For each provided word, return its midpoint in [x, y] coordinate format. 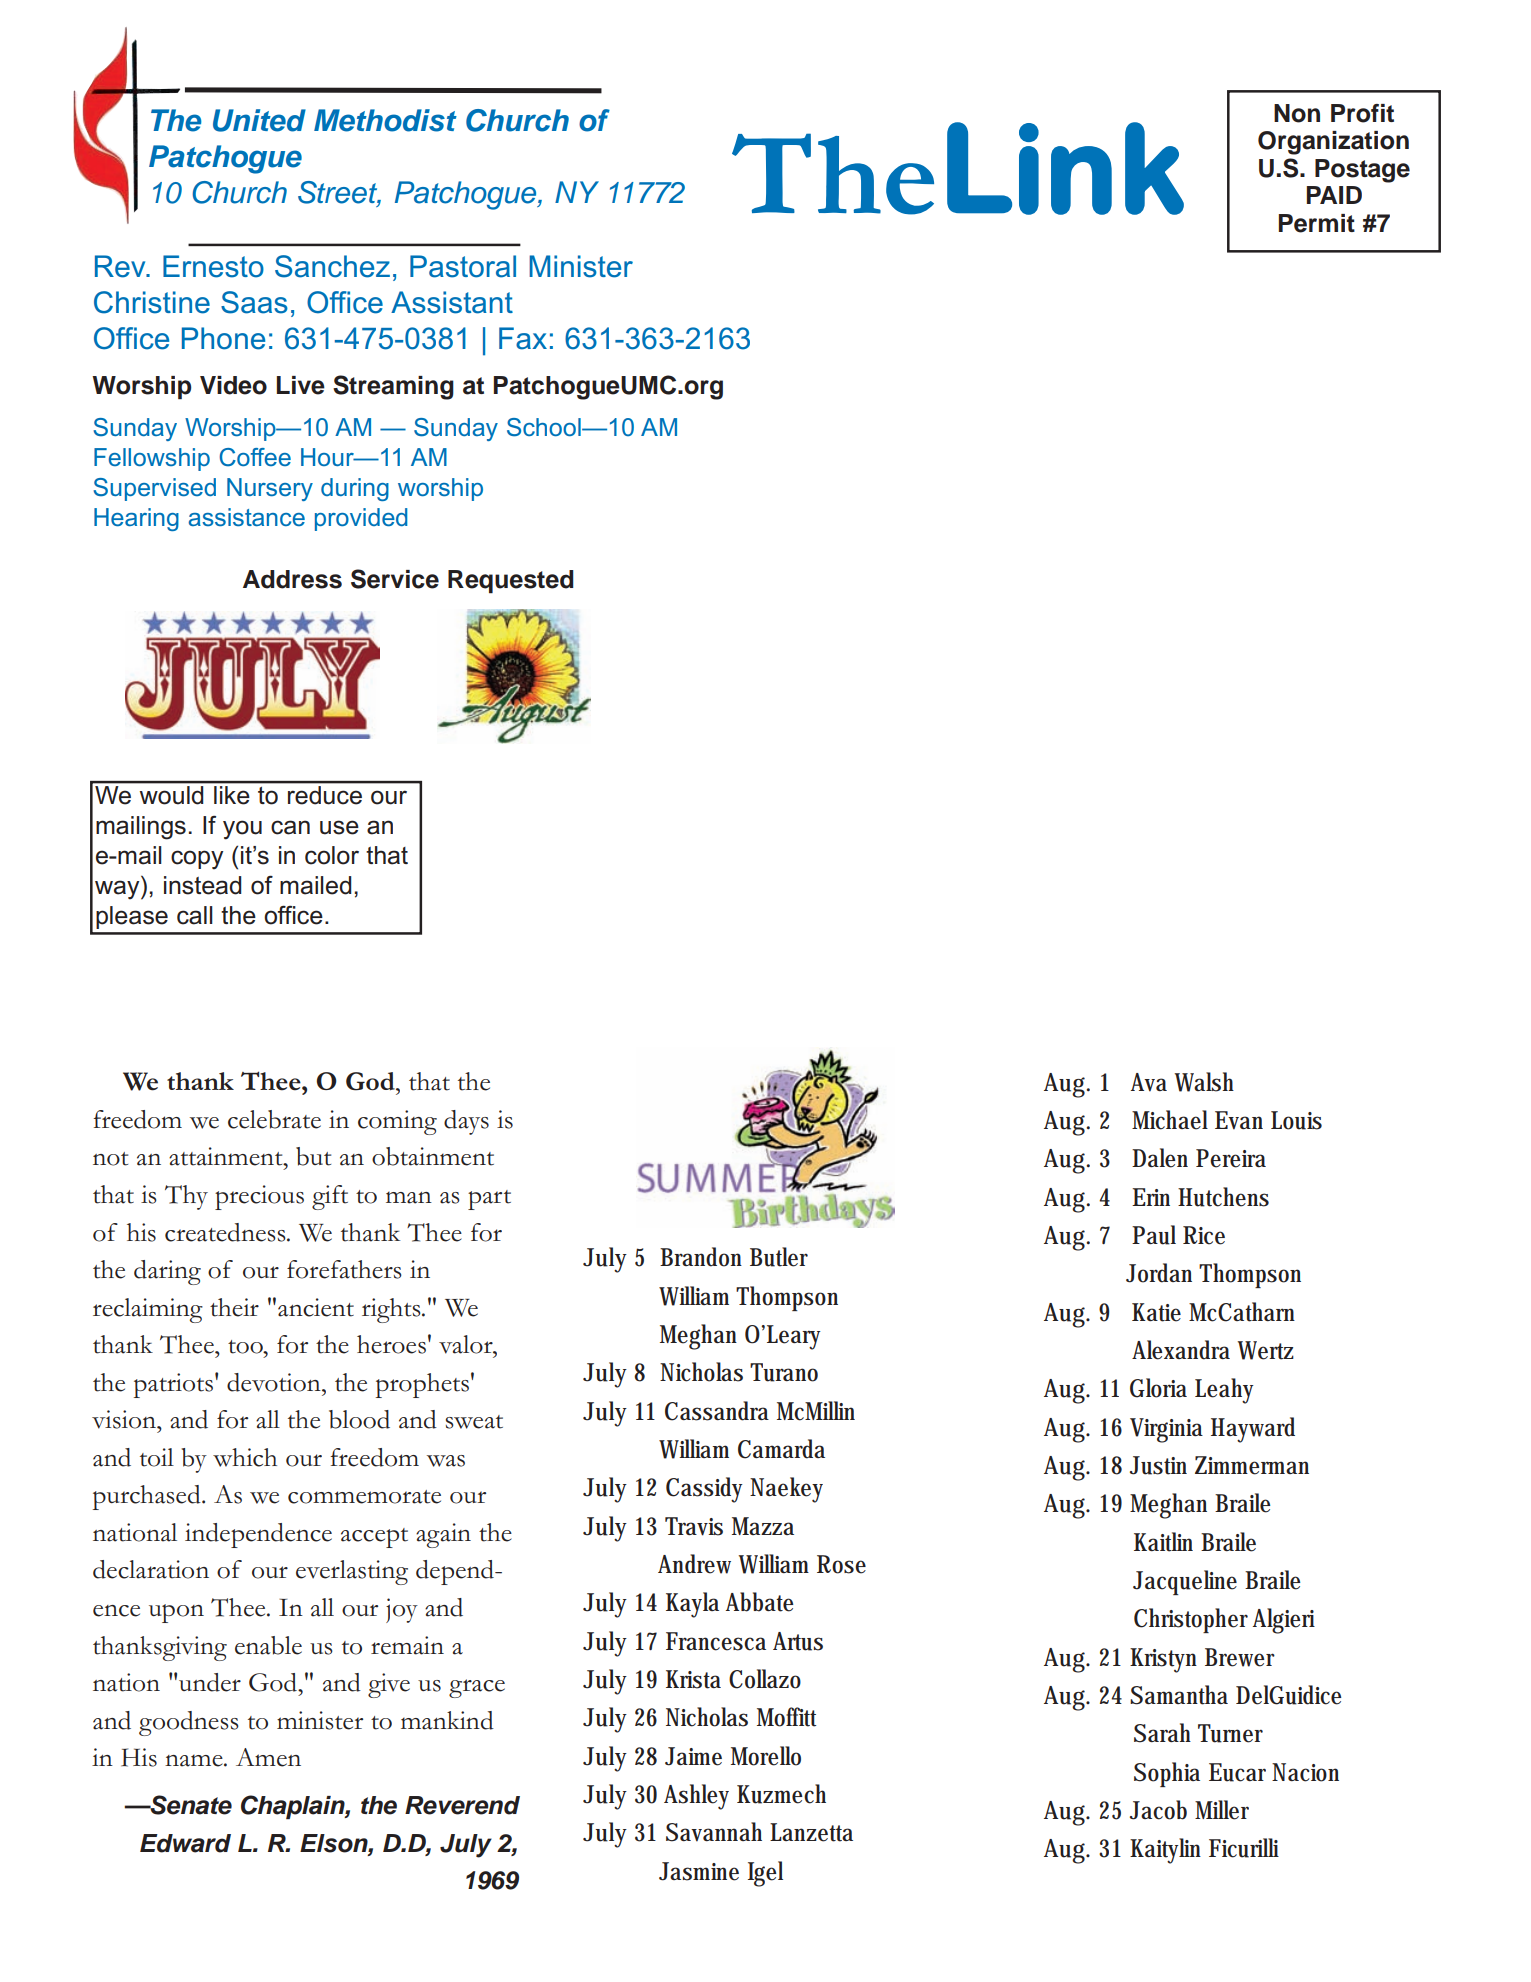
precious [259, 1197]
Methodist [385, 120]
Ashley [696, 1797]
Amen [268, 1757]
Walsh [1204, 1082]
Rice [1204, 1235]
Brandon [701, 1257]
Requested [511, 582]
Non [1297, 113]
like [231, 795]
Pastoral [463, 266]
